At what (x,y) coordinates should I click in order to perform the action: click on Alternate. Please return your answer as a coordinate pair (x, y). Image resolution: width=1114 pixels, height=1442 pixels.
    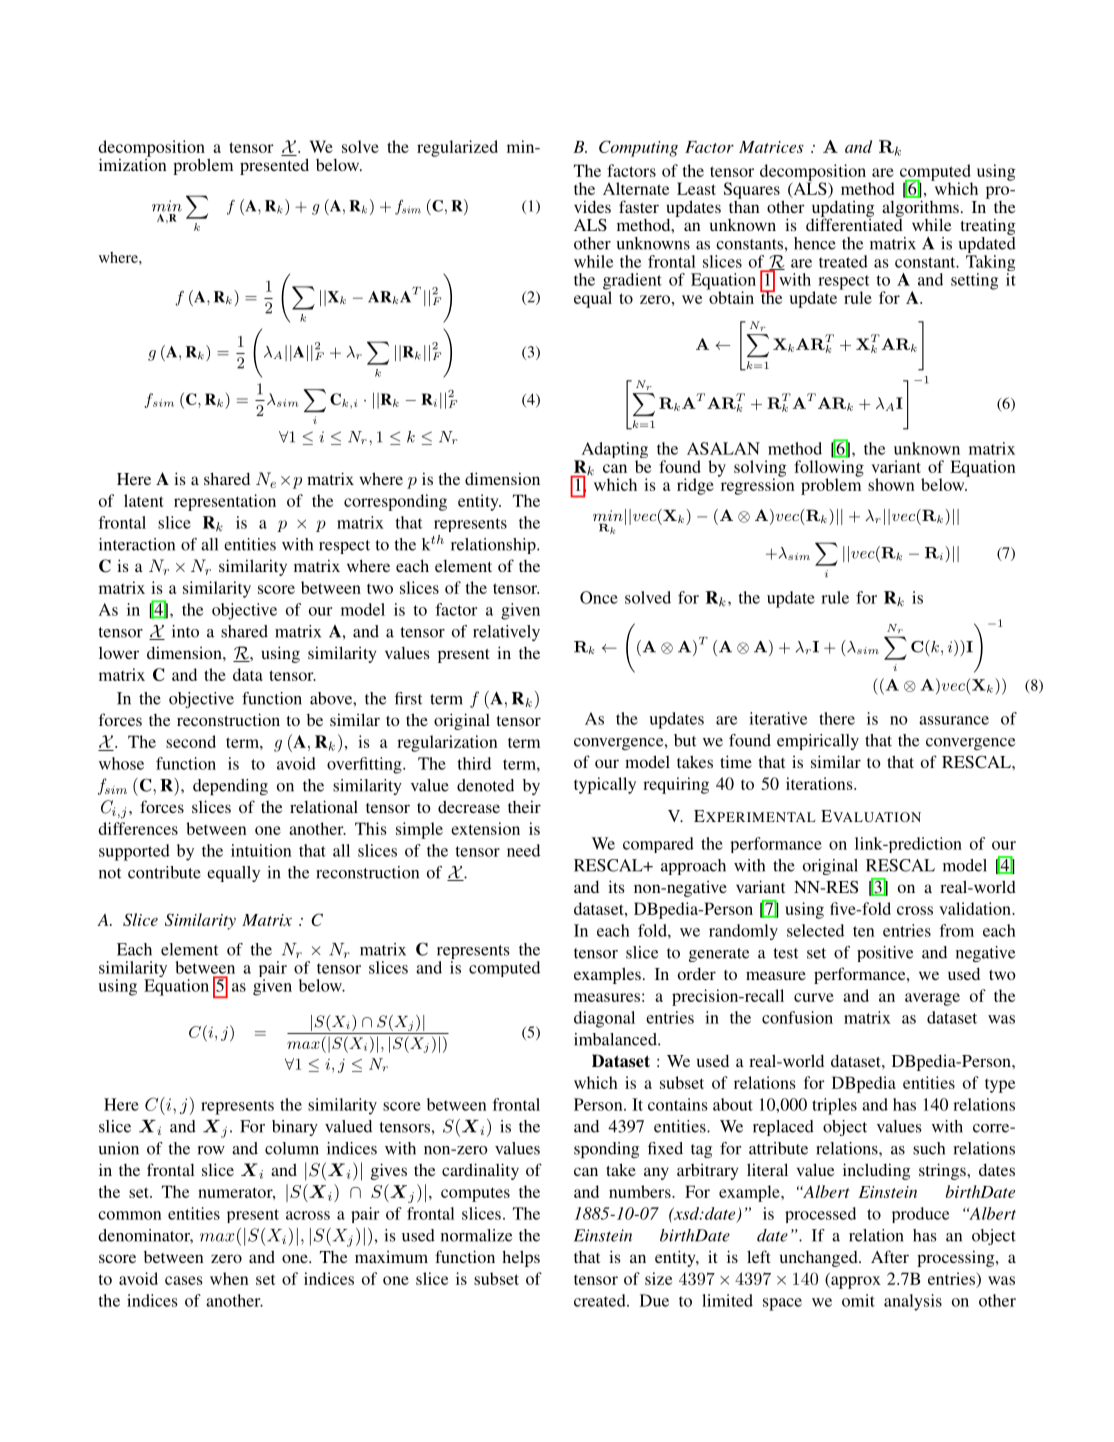
    Looking at the image, I should click on (636, 188).
